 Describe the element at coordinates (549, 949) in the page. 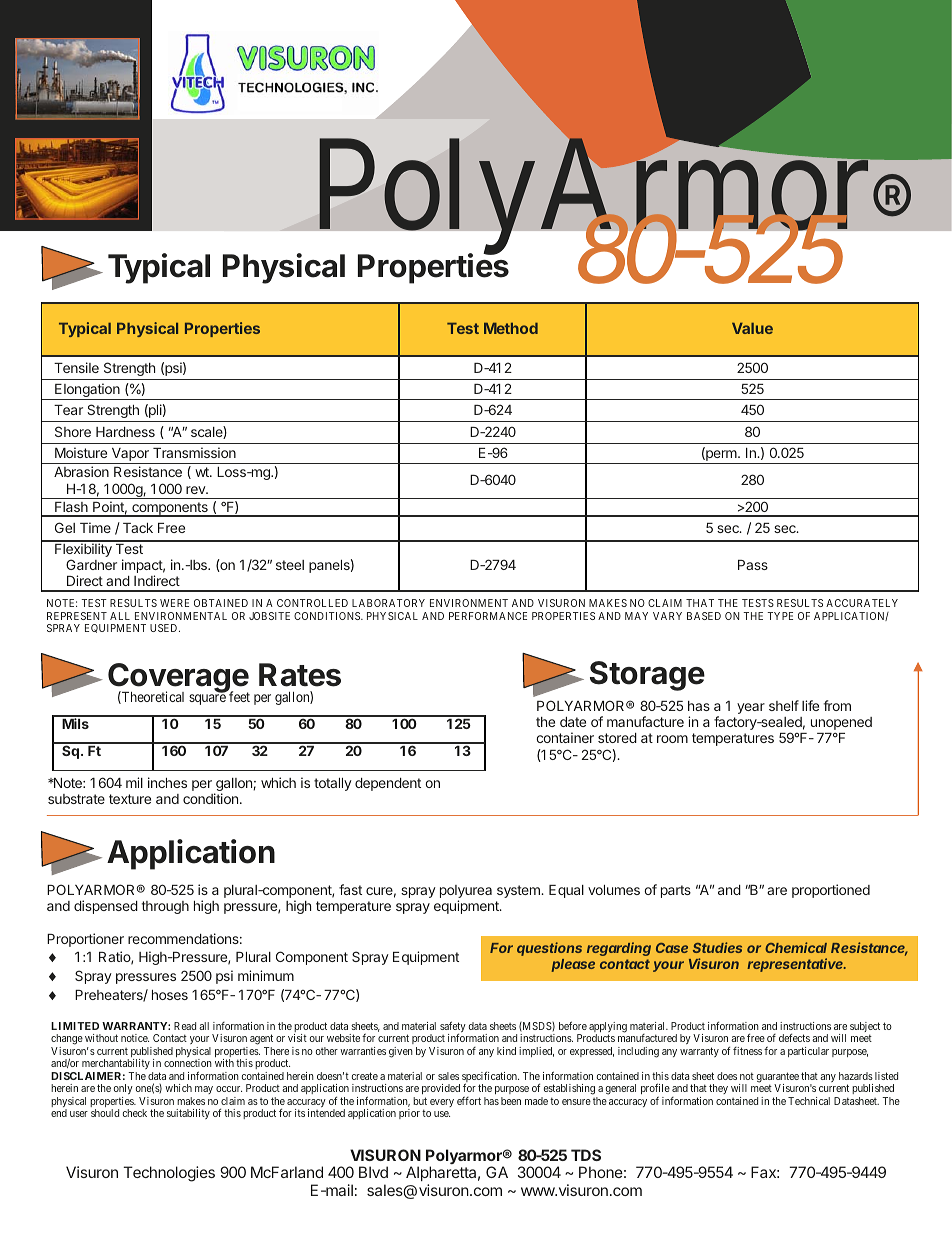

I see `questions` at that location.
